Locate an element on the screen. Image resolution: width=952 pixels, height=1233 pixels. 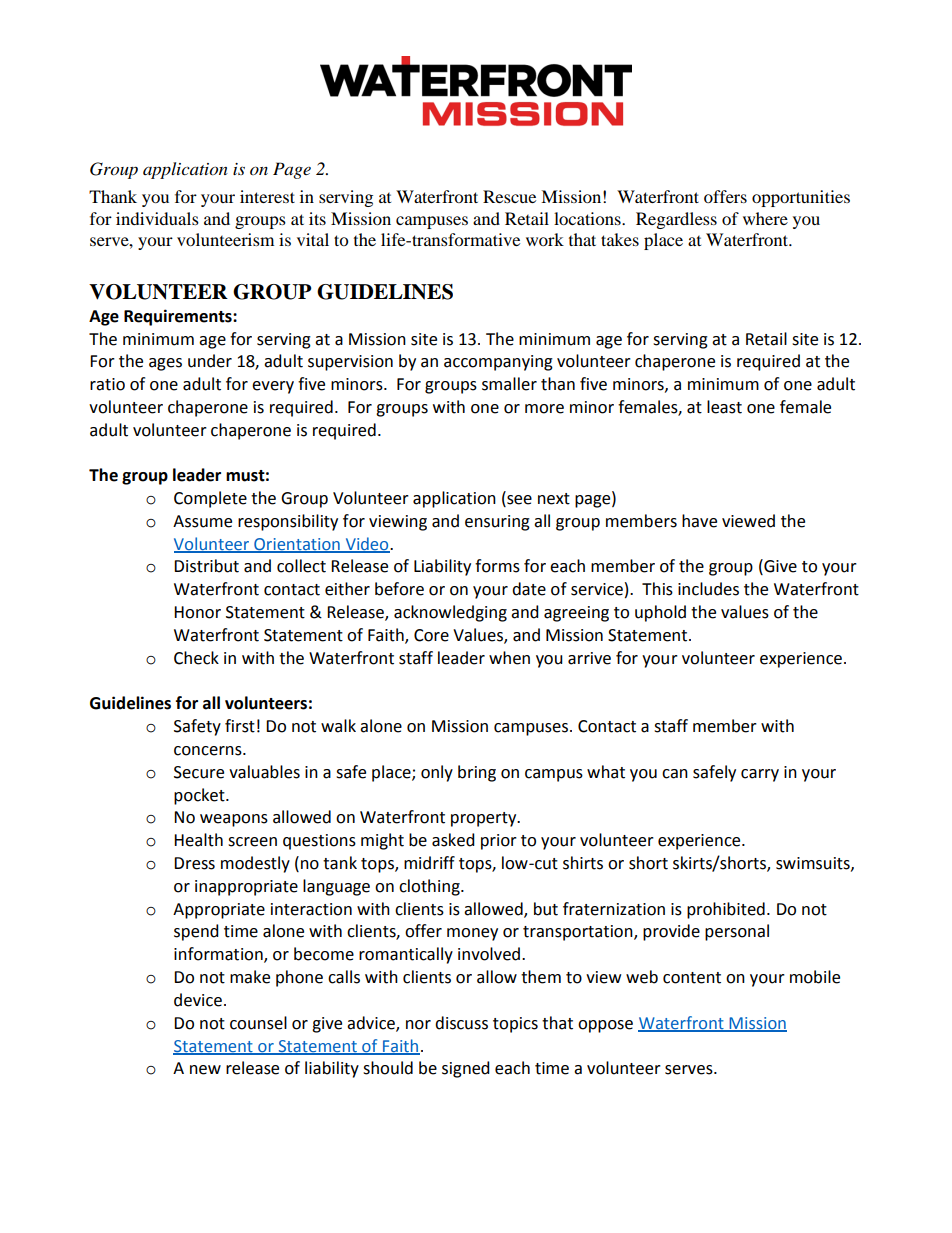
where is located at coordinates (765, 218).
